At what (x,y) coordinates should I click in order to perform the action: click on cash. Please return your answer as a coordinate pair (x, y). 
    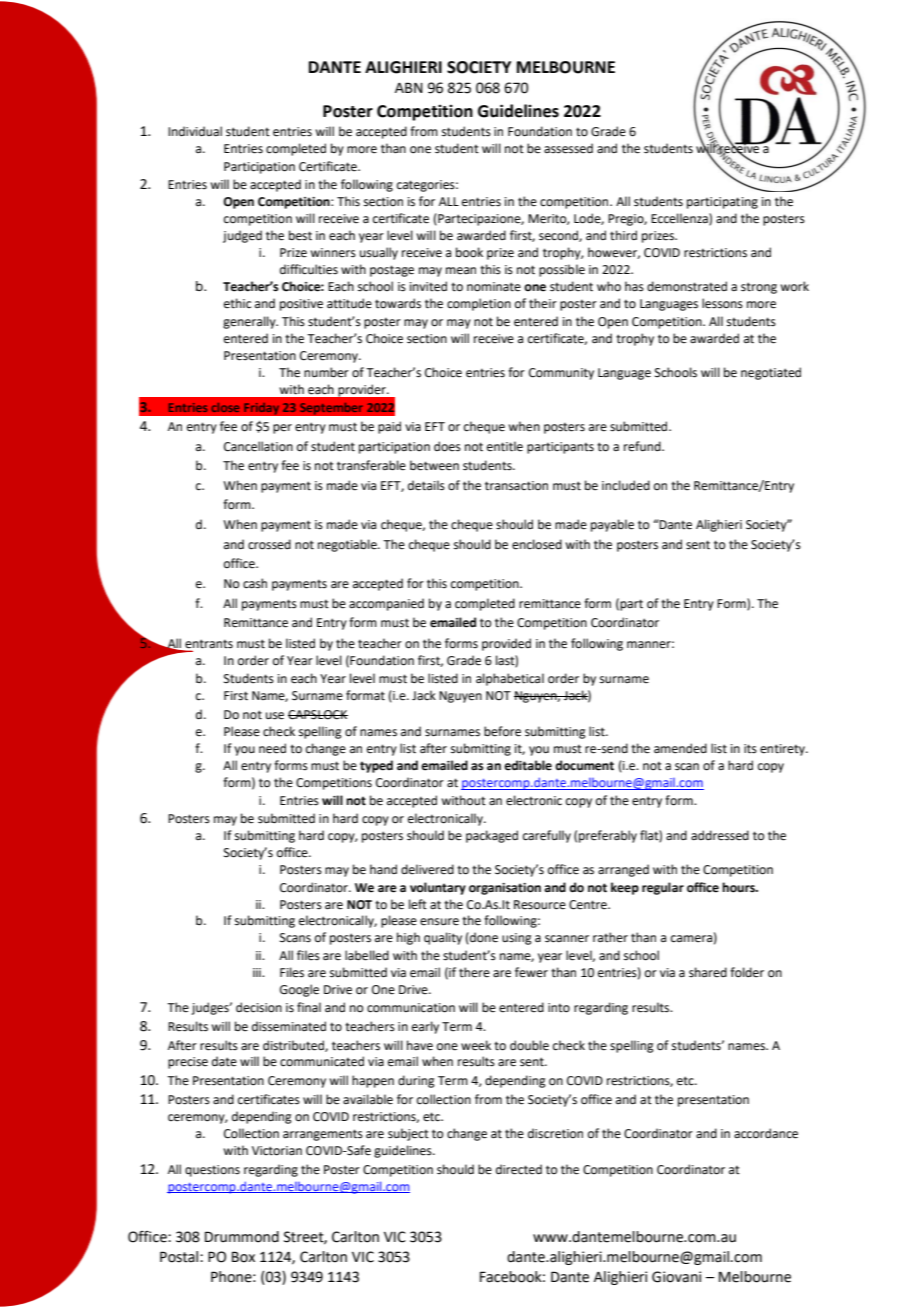
    Looking at the image, I should click on (255, 583).
